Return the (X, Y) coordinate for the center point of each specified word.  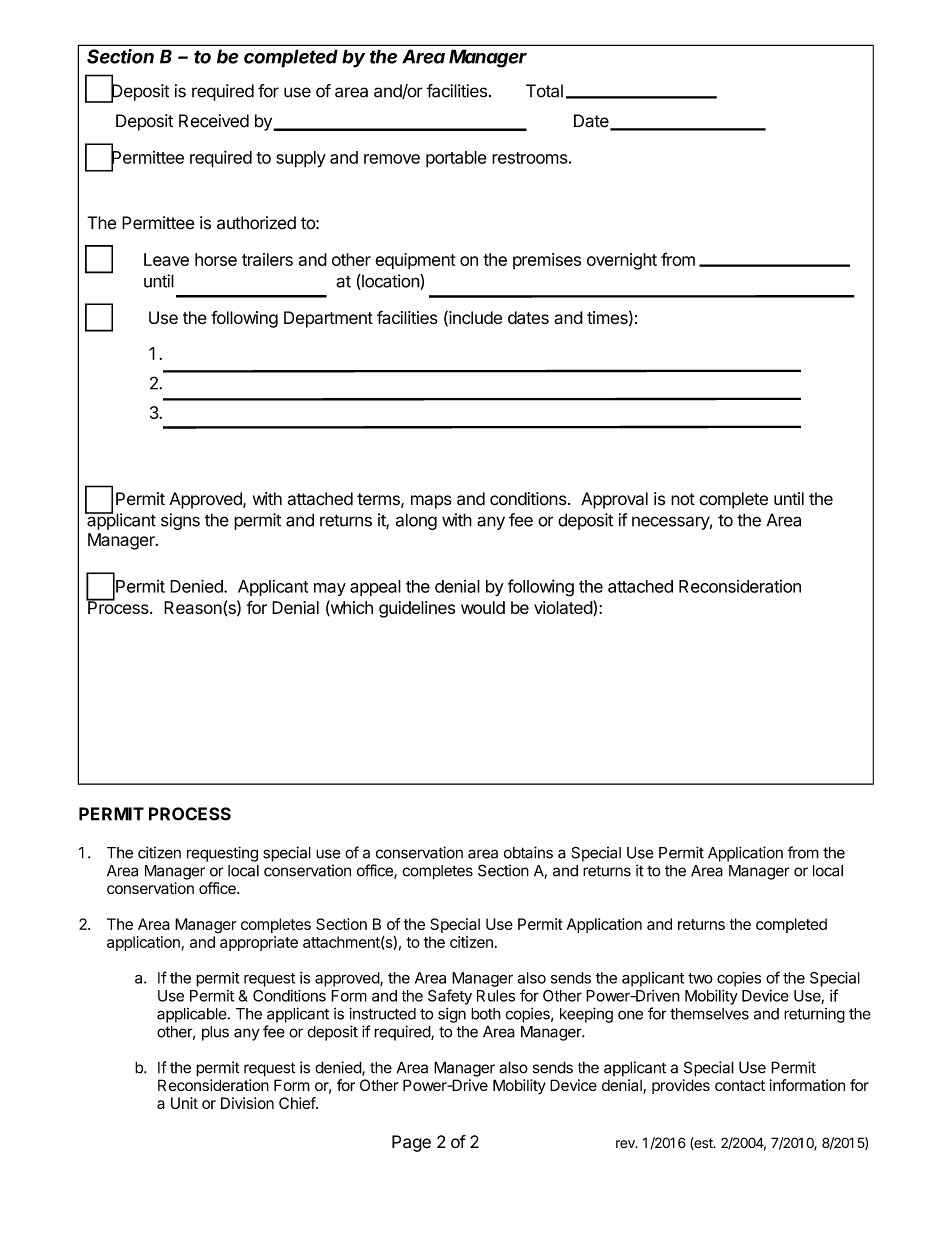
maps (431, 502)
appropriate (259, 943)
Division (247, 1103)
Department (328, 319)
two (700, 978)
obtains (528, 852)
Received (214, 121)
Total (544, 91)
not (683, 499)
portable (456, 159)
